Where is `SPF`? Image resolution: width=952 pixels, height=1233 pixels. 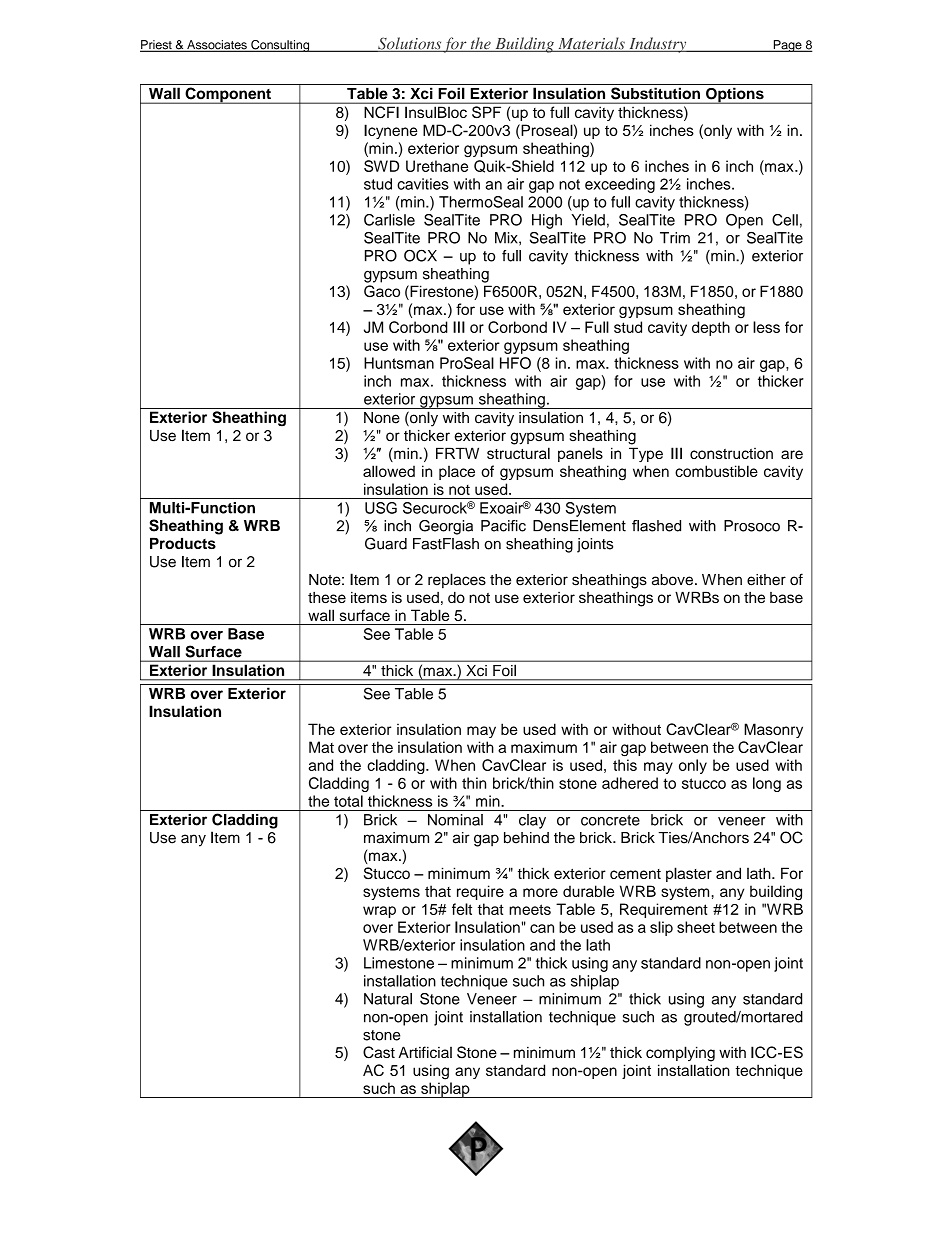 SPF is located at coordinates (486, 112).
